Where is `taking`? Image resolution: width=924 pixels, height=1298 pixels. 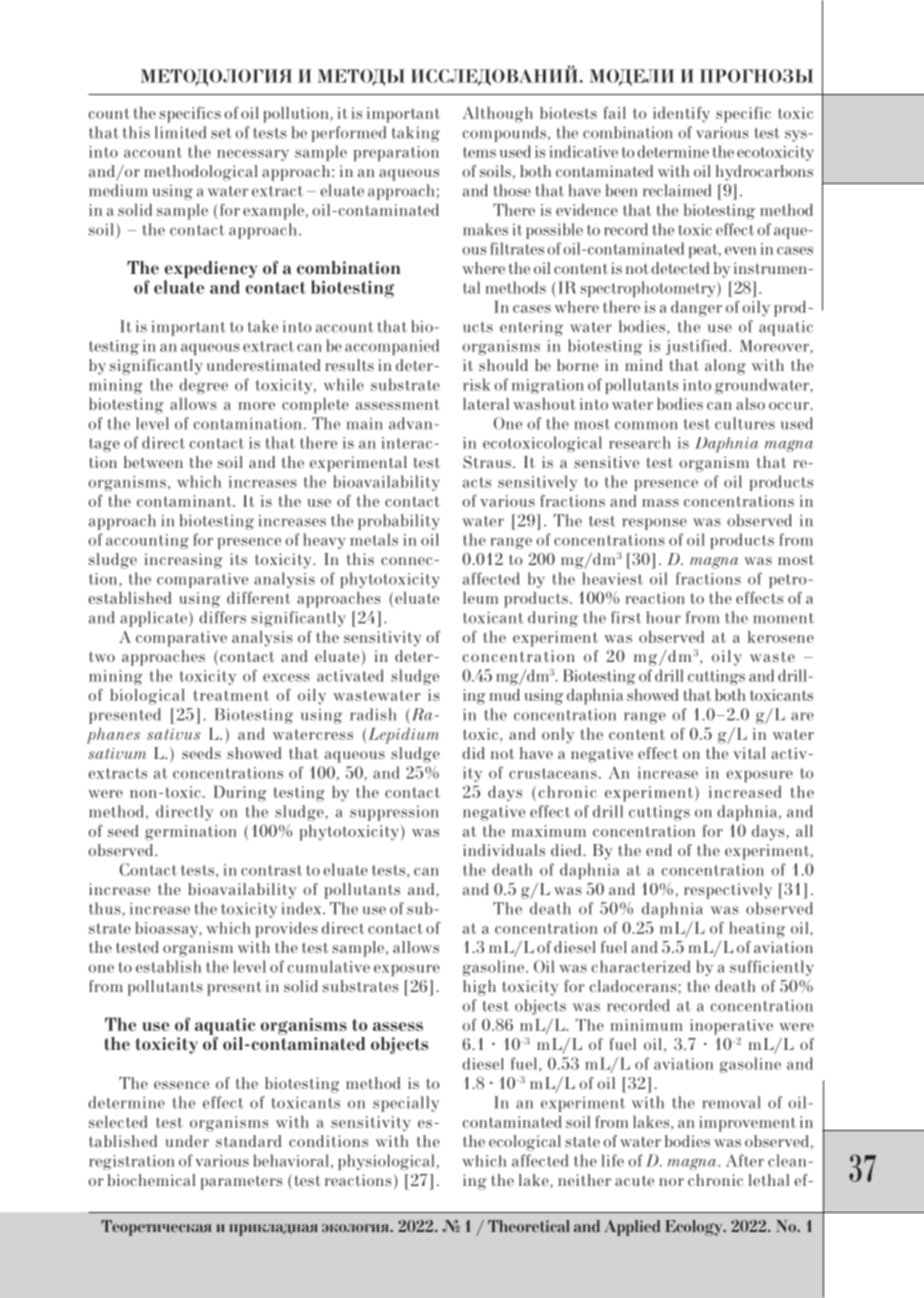 taking is located at coordinates (416, 134).
